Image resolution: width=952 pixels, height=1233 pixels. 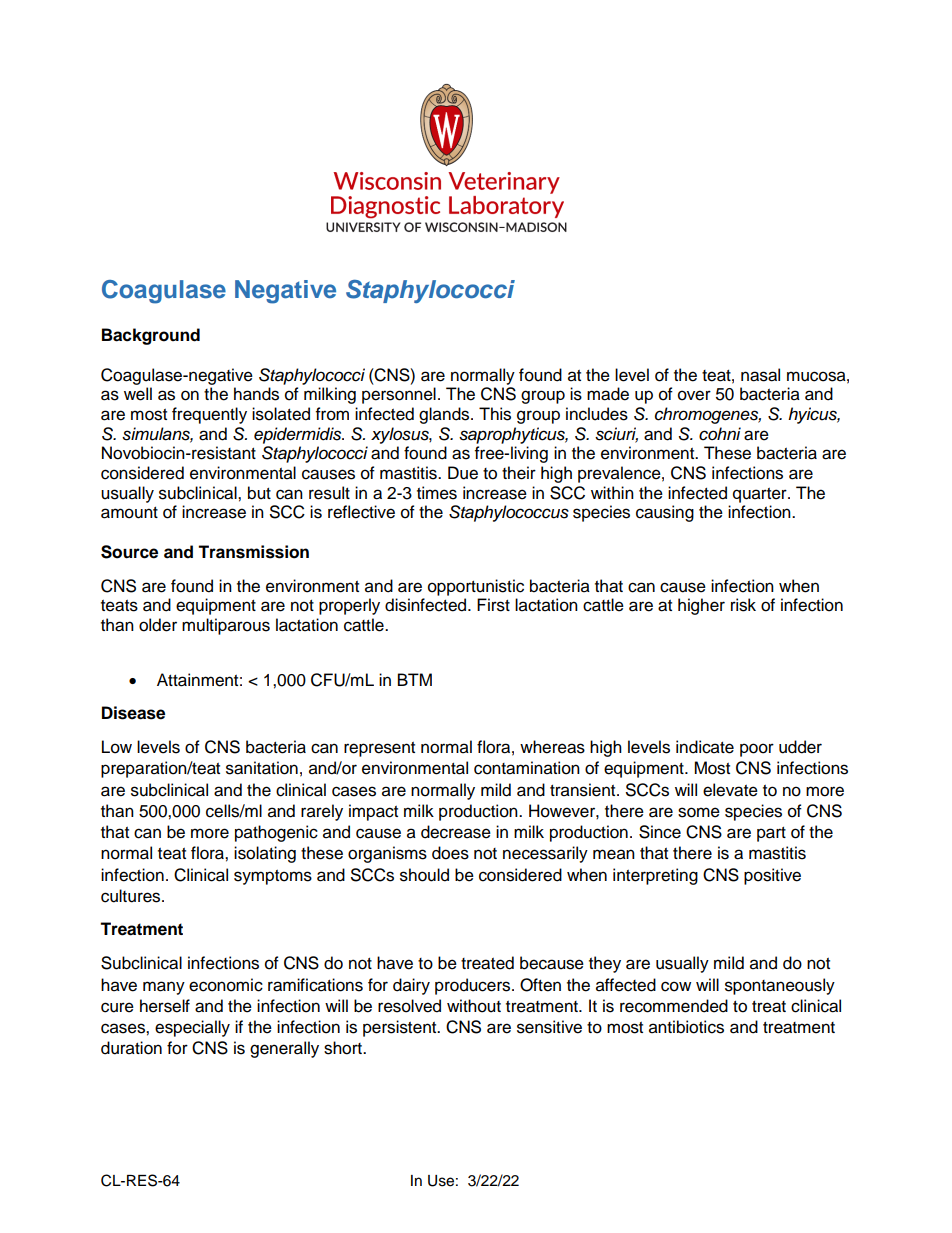 What do you see at coordinates (760, 375) in the screenshot?
I see `nasal` at bounding box center [760, 375].
